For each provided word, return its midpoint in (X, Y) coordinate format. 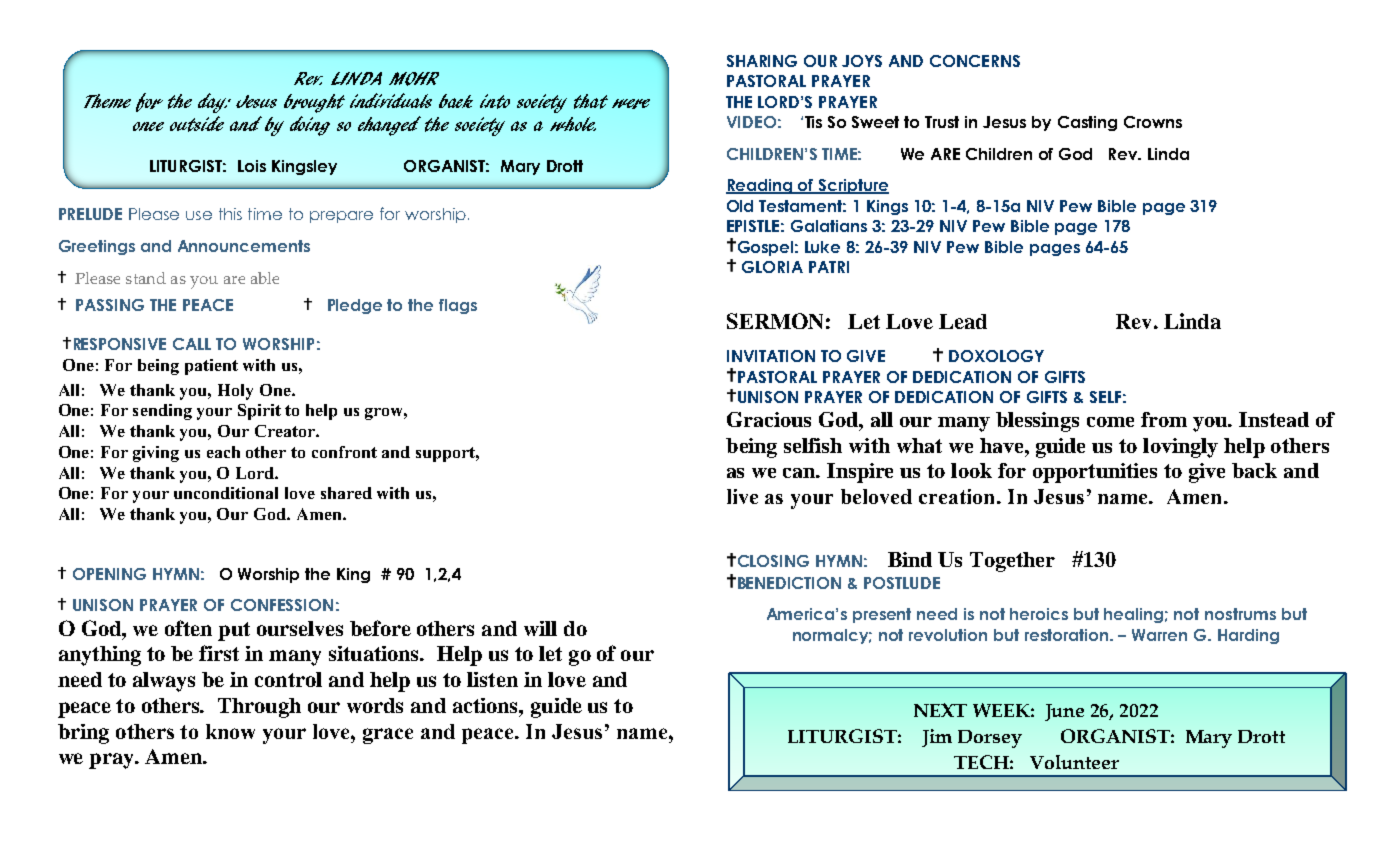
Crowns (1153, 122)
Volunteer (1074, 762)
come (1110, 422)
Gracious (769, 419)
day (213, 103)
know (230, 731)
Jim (937, 738)
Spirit (259, 412)
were (631, 104)
